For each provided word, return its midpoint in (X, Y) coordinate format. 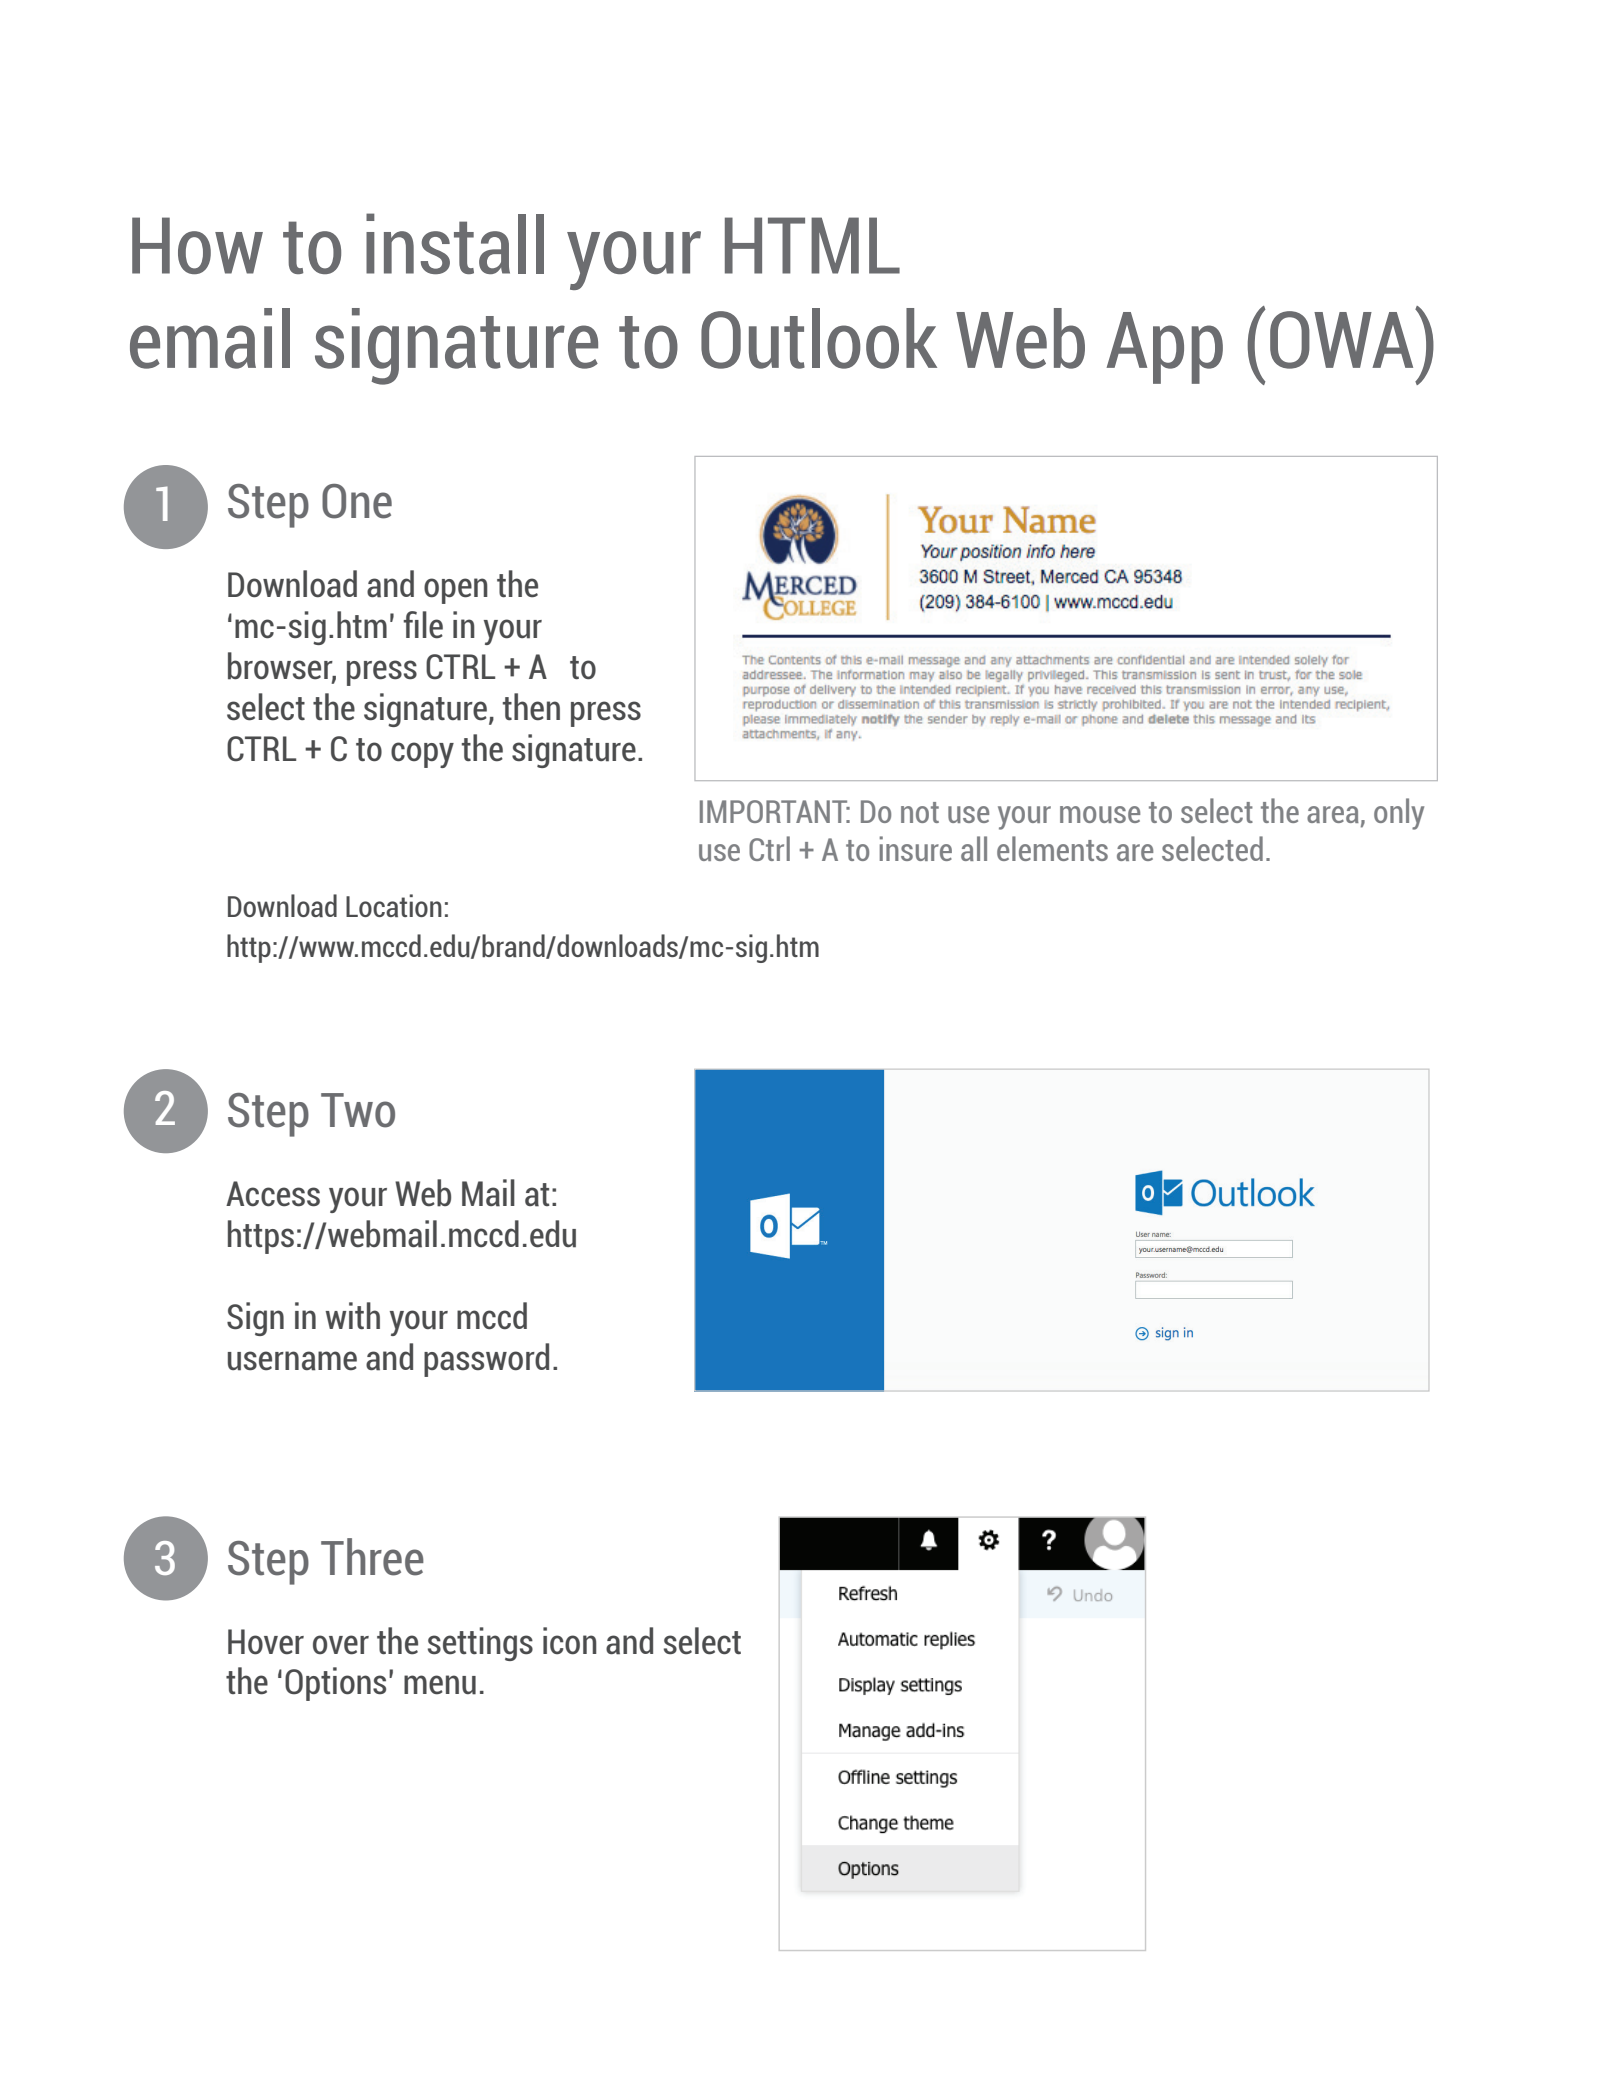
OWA (1343, 339)
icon (570, 1641)
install (455, 243)
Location (394, 905)
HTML (812, 245)
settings (480, 1644)
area (1333, 814)
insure (916, 848)
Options (335, 1684)
